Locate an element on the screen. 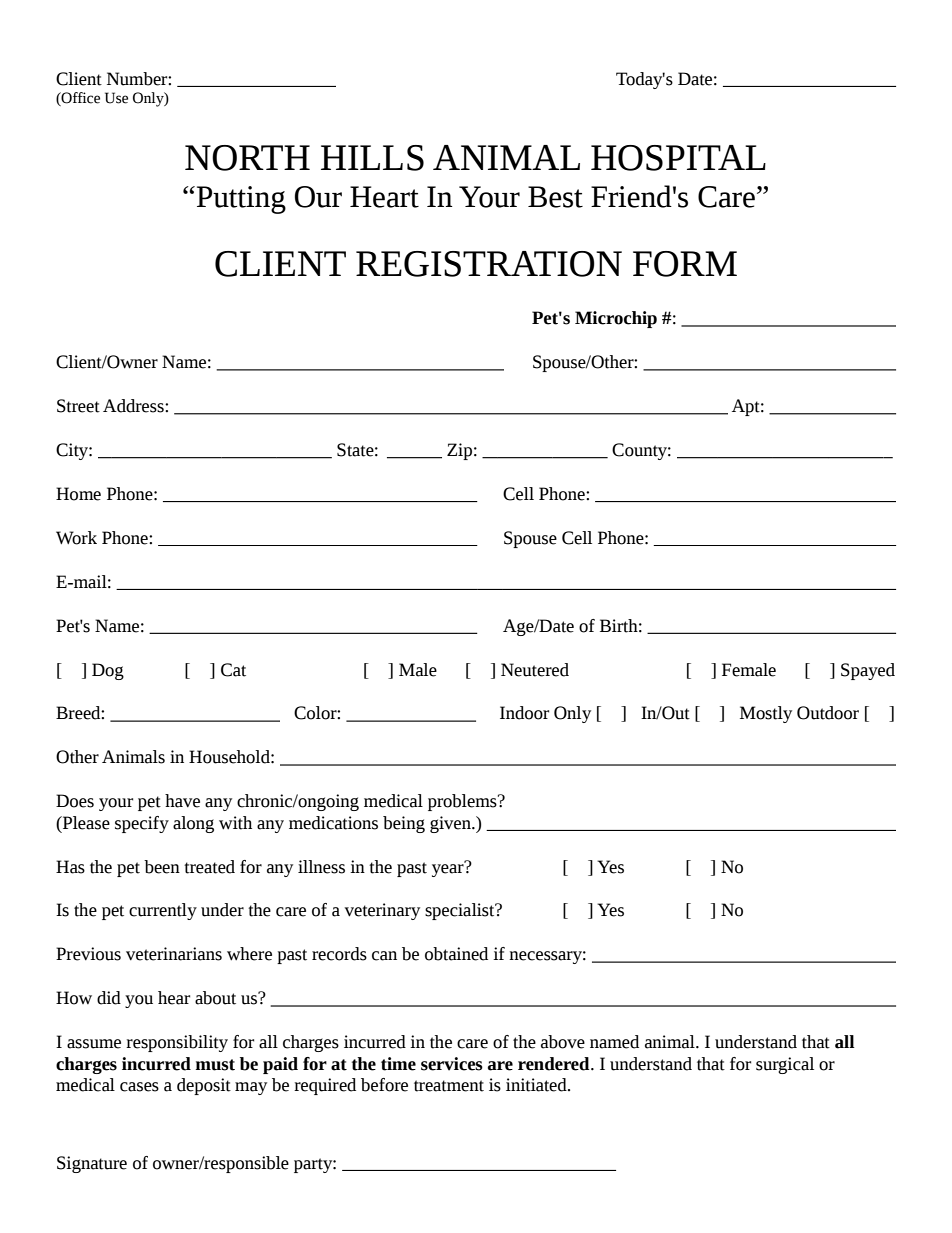 The width and height of the screenshot is (952, 1233). Best is located at coordinates (555, 197).
